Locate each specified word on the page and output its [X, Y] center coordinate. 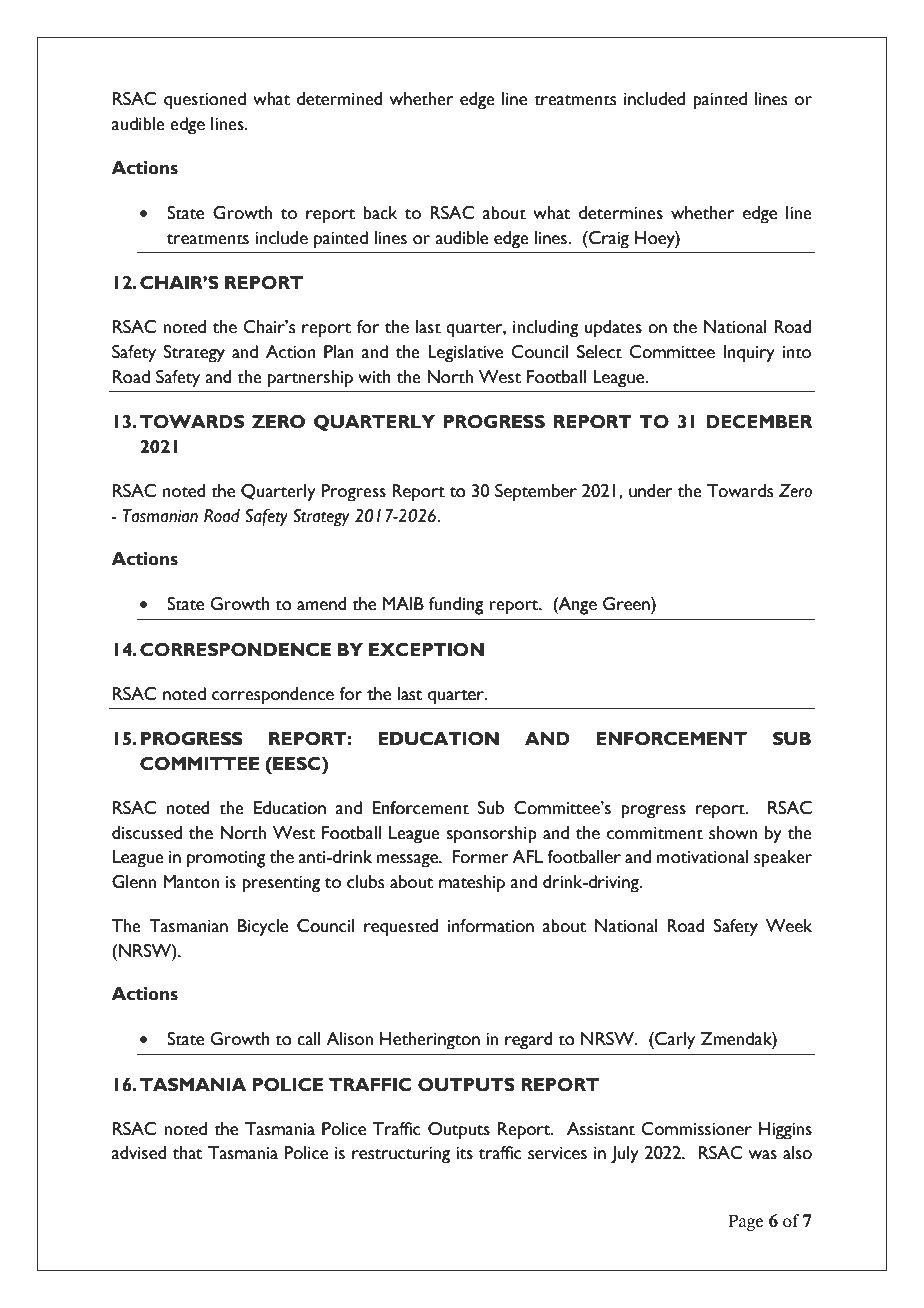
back [380, 213]
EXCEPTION [426, 650]
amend [322, 604]
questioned [205, 101]
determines [621, 213]
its [464, 1153]
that [188, 1153]
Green [627, 604]
